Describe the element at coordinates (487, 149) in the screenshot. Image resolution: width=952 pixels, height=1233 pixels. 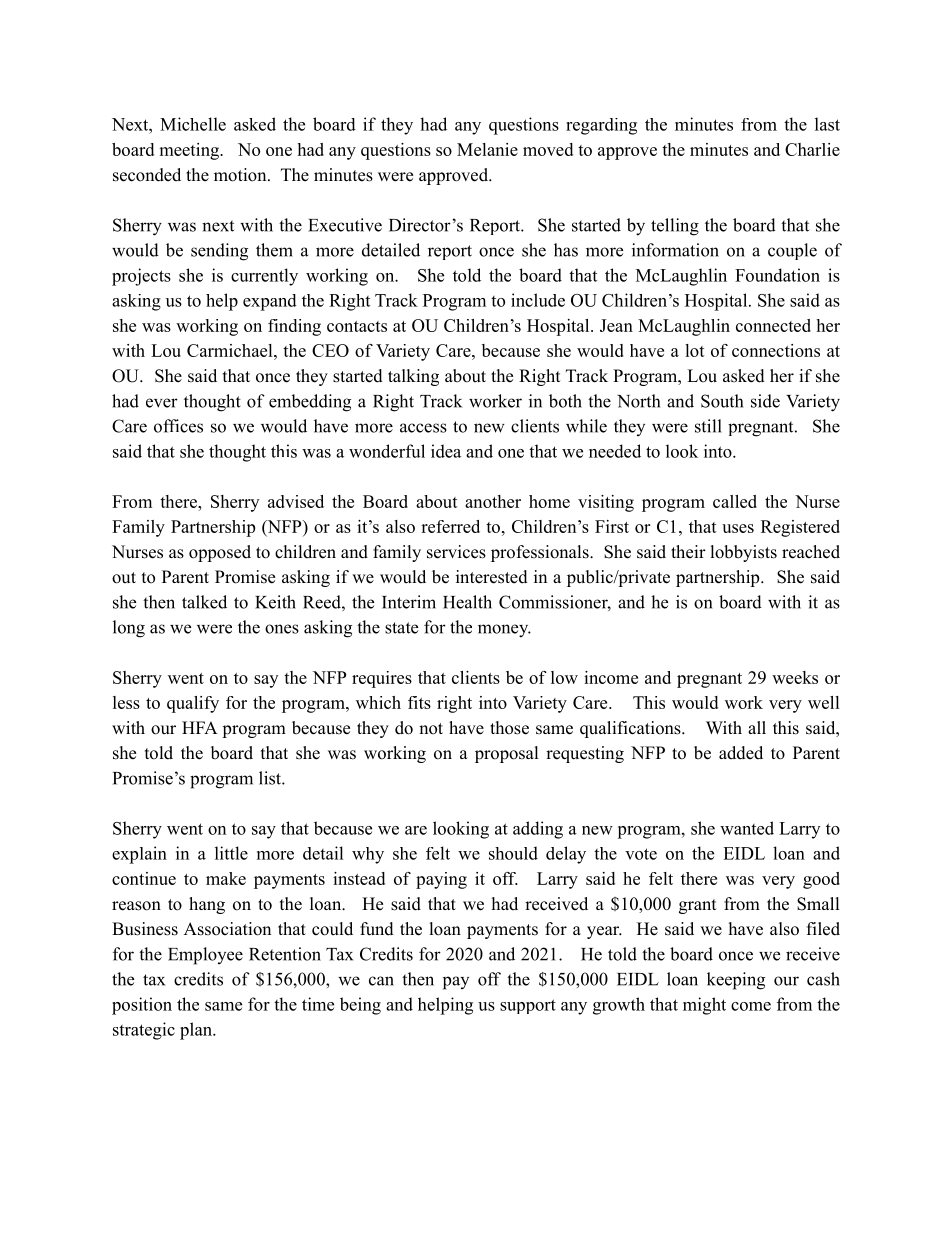
I see `Melanie` at that location.
